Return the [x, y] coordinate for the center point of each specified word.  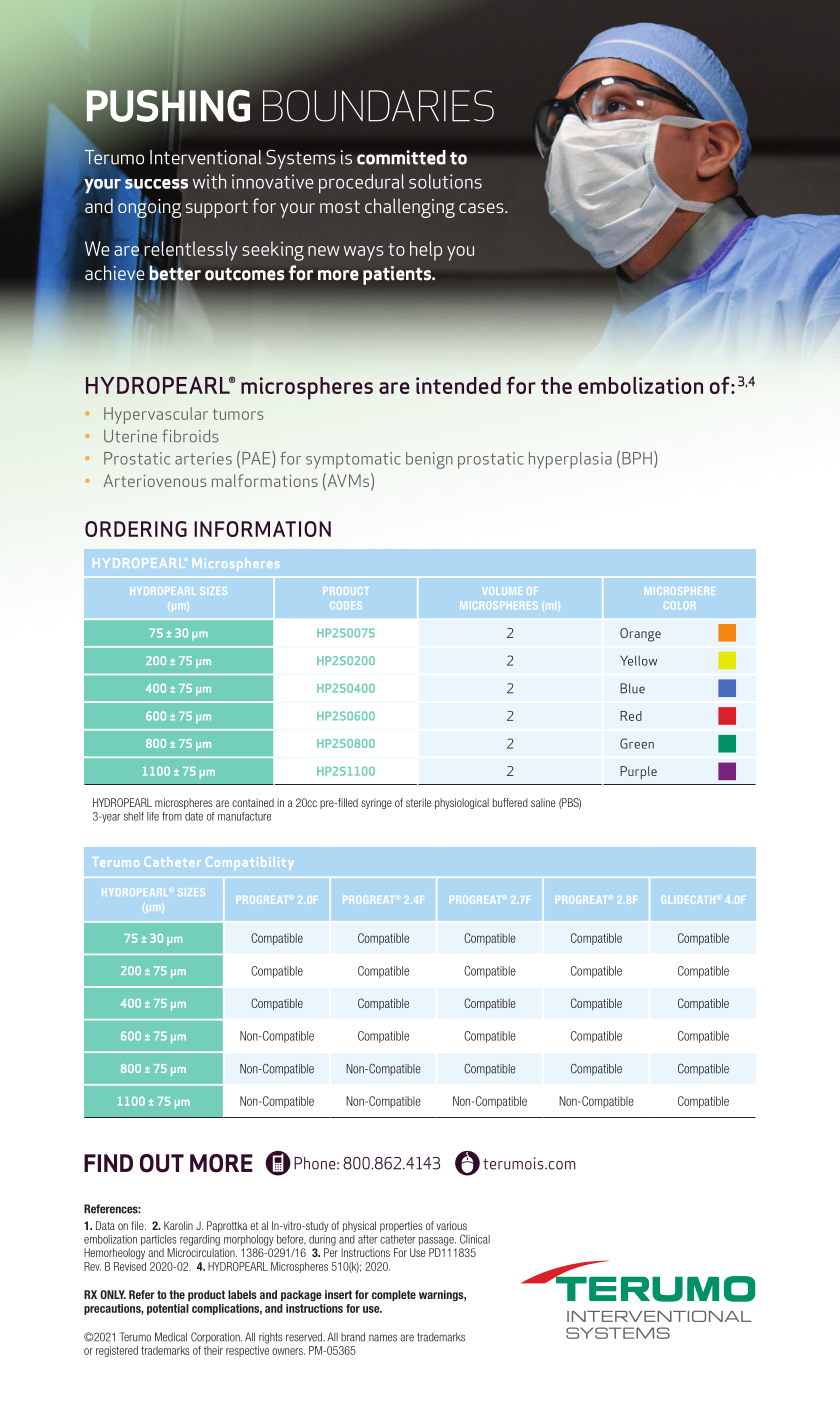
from [172, 816]
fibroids [190, 436]
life [153, 816]
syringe [376, 803]
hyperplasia [570, 460]
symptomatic [353, 460]
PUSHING [167, 104]
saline [543, 802]
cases [482, 208]
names [383, 1338]
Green [637, 743]
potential [168, 1309]
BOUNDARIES [378, 106]
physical [359, 1226]
